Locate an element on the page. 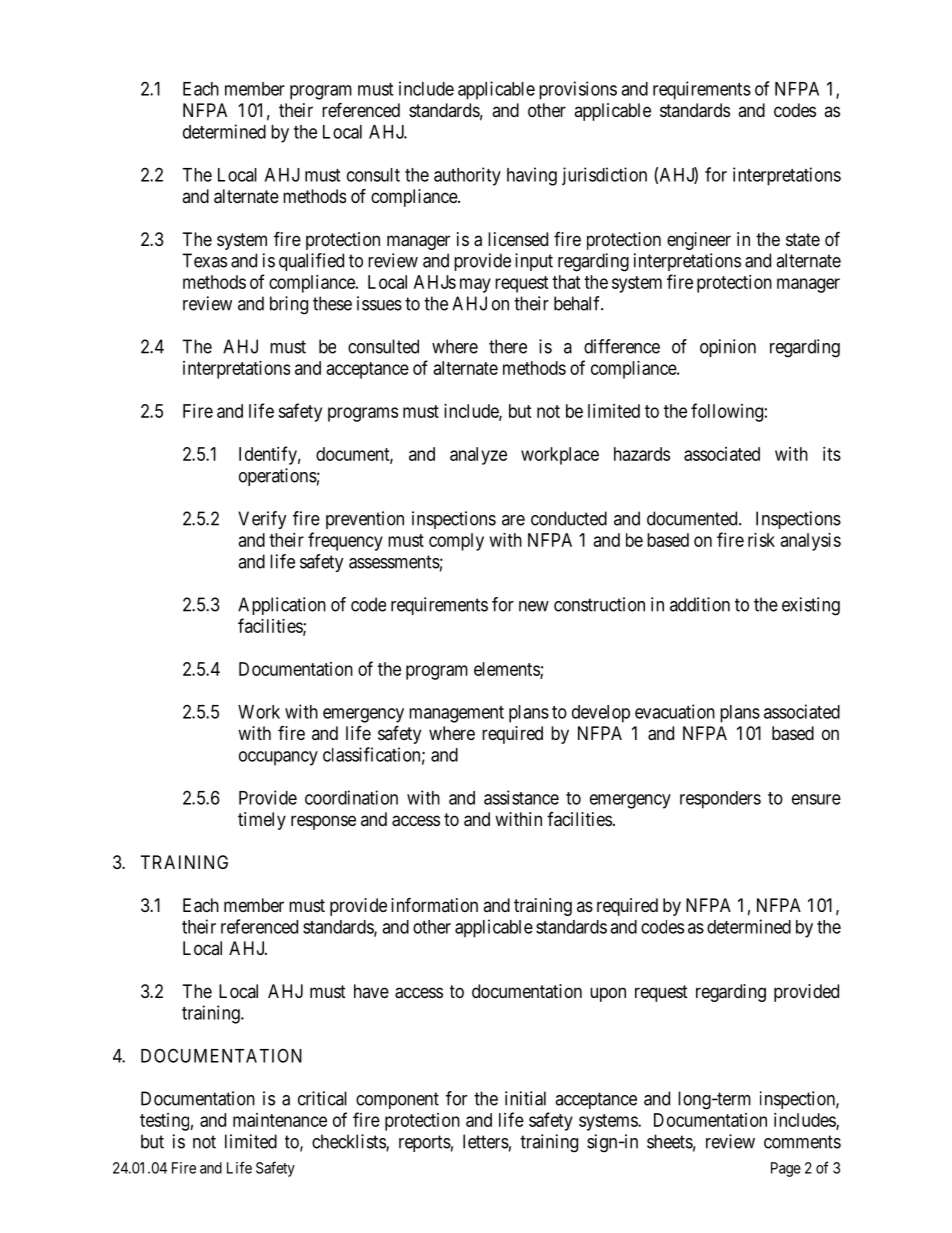 The height and width of the document is (1233, 952). initial is located at coordinates (525, 1098).
